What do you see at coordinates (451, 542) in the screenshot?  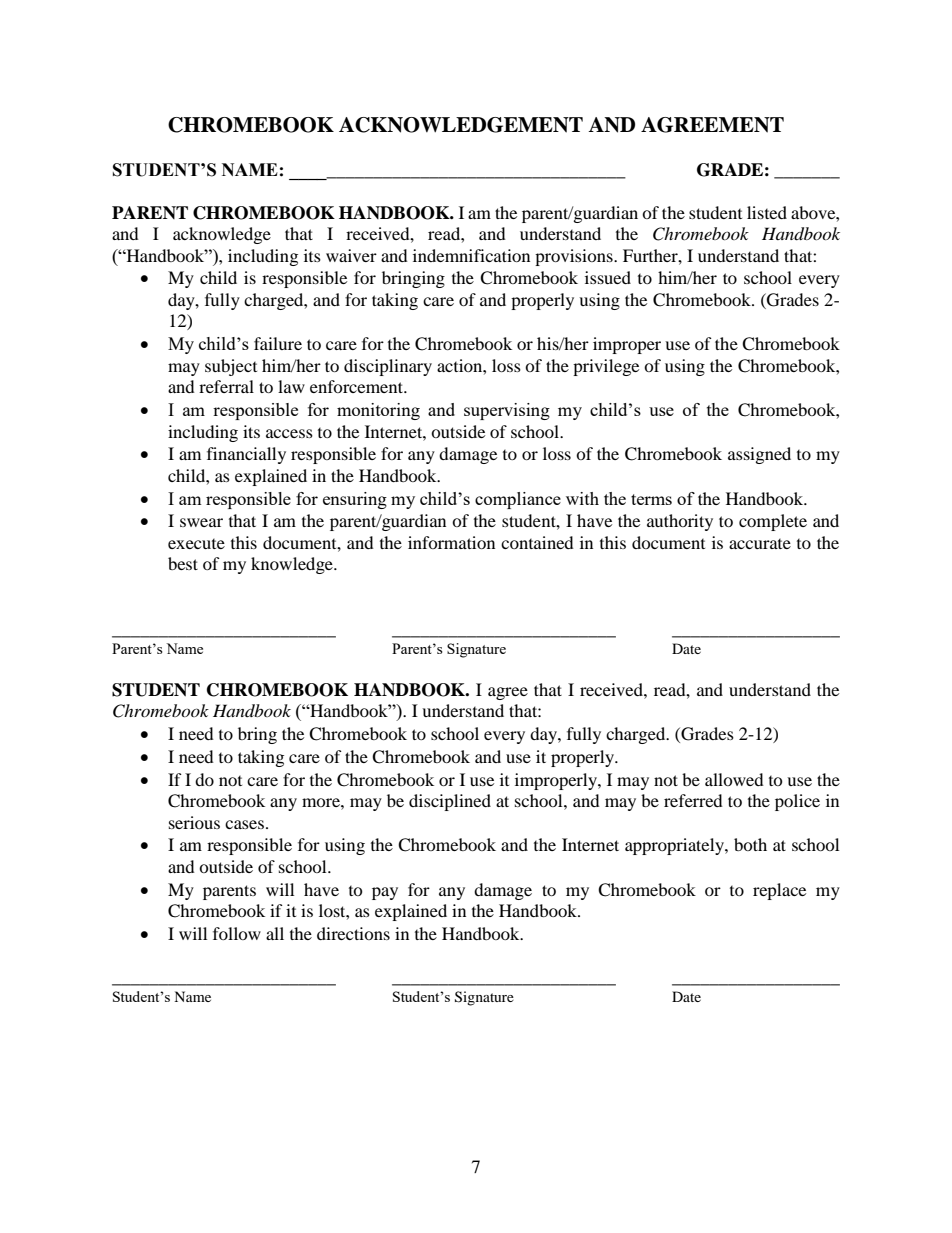 I see `information` at bounding box center [451, 542].
